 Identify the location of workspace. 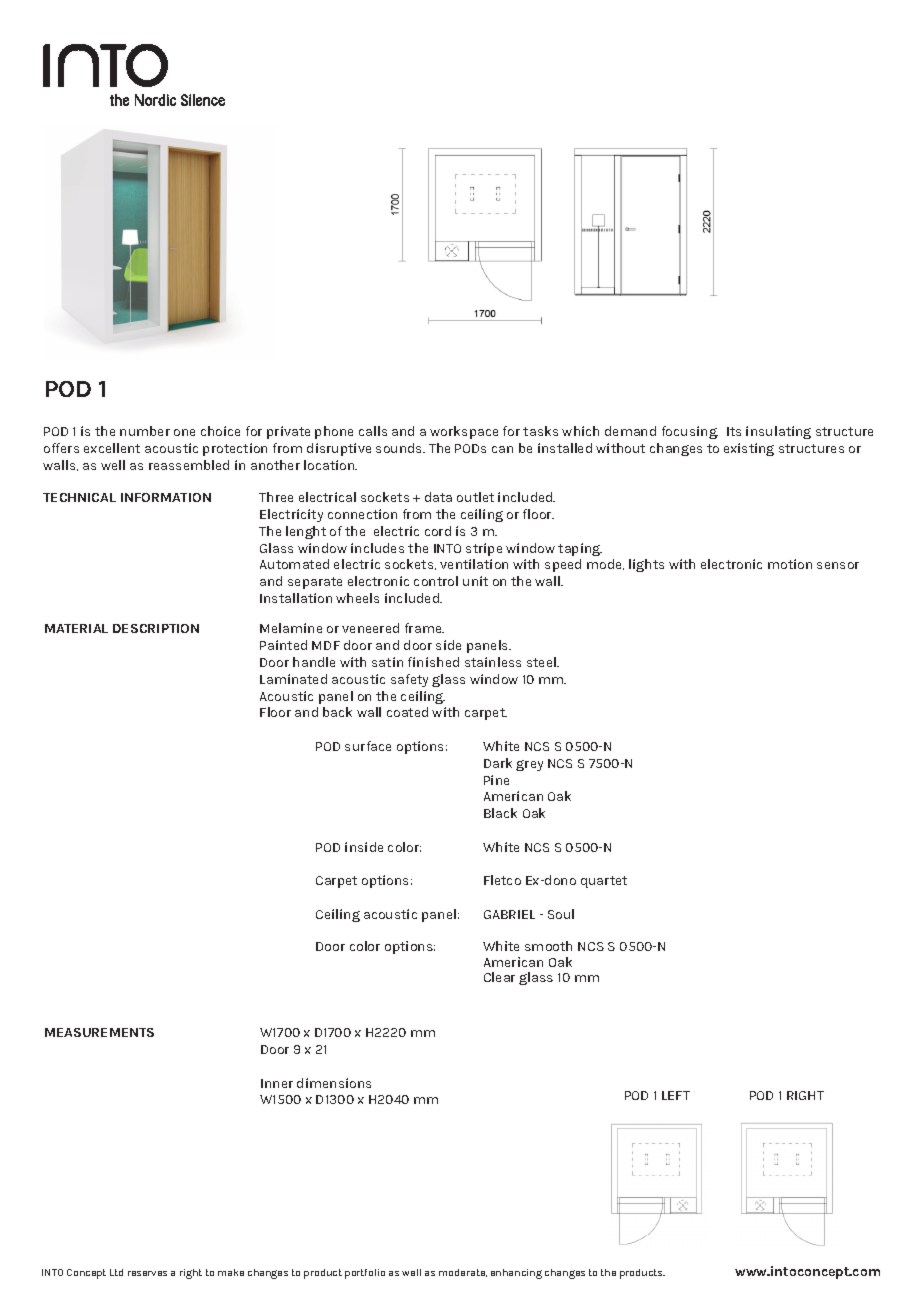
(464, 432).
